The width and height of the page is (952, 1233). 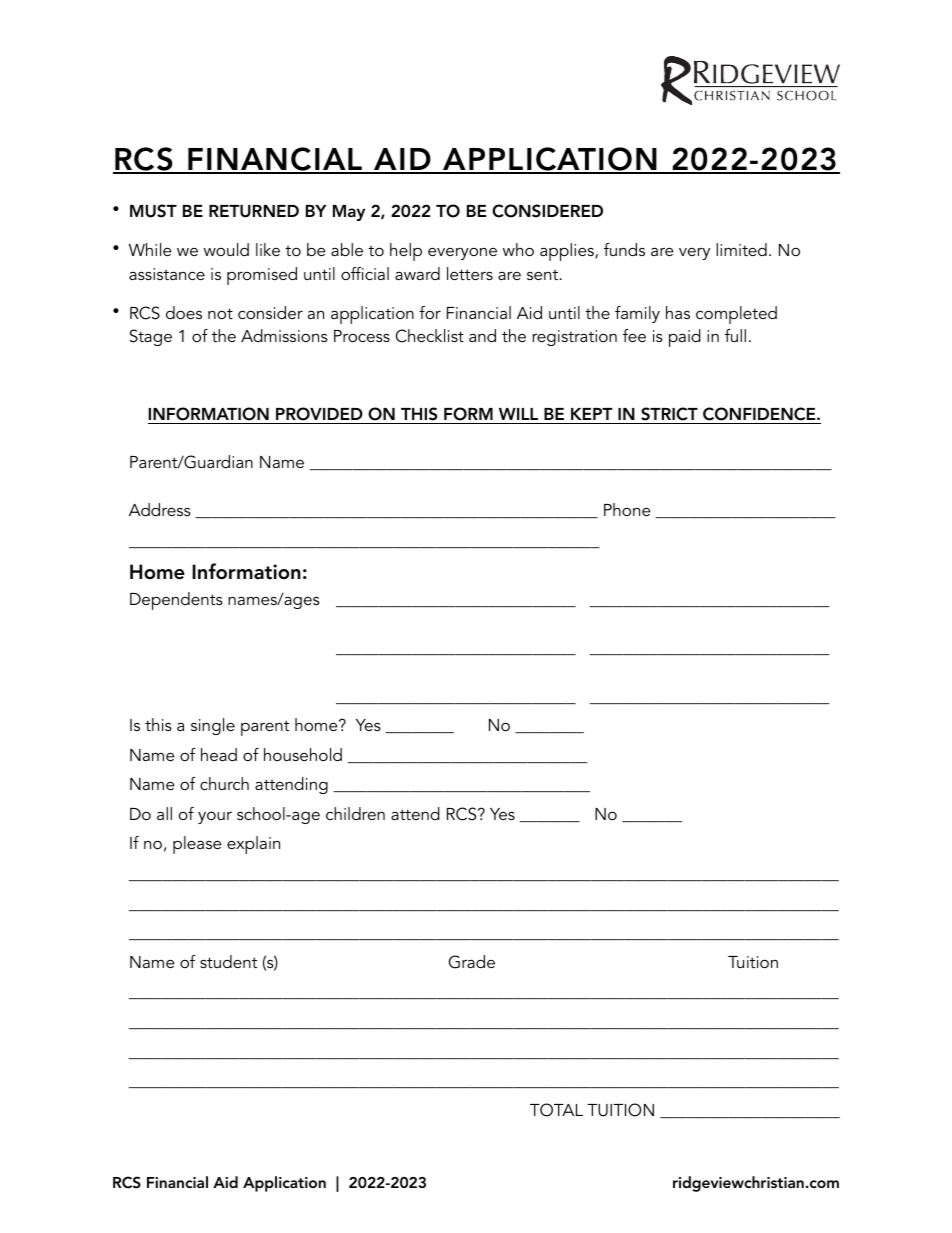 What do you see at coordinates (556, 1110) in the page?
I see `TOTAL` at bounding box center [556, 1110].
